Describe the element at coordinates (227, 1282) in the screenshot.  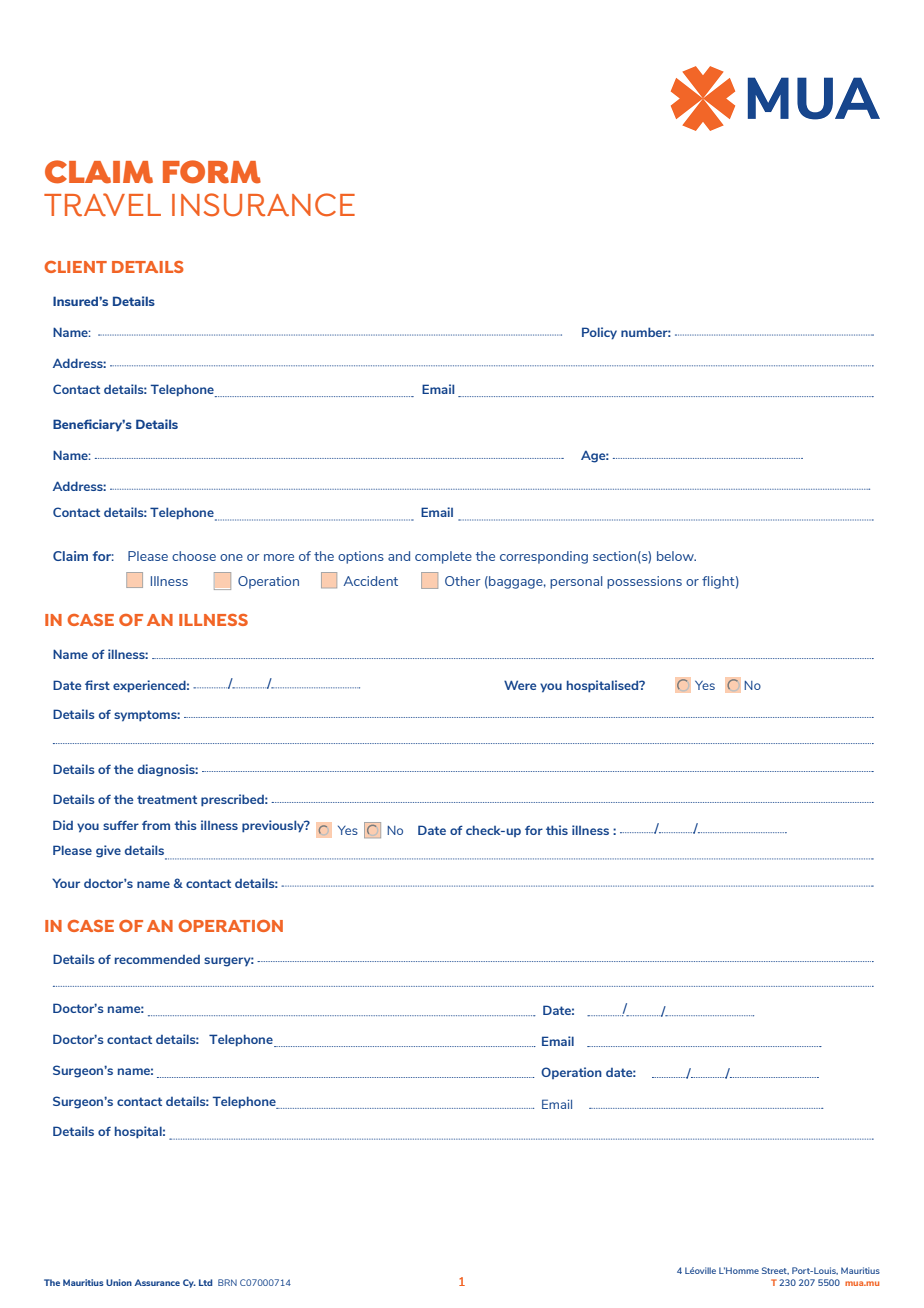
I see `BRN` at that location.
